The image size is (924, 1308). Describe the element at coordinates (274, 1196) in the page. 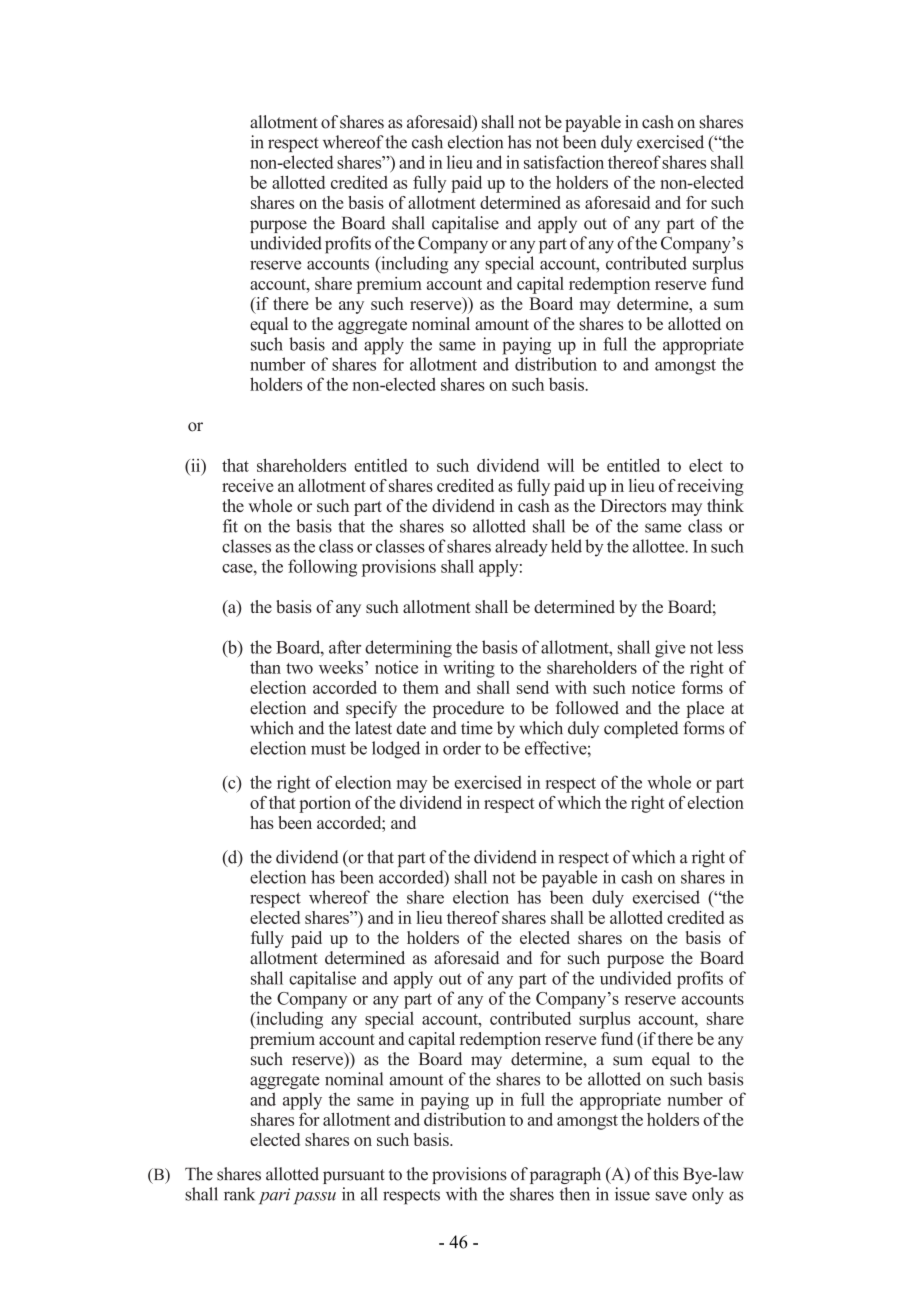

I see `pari` at that location.
